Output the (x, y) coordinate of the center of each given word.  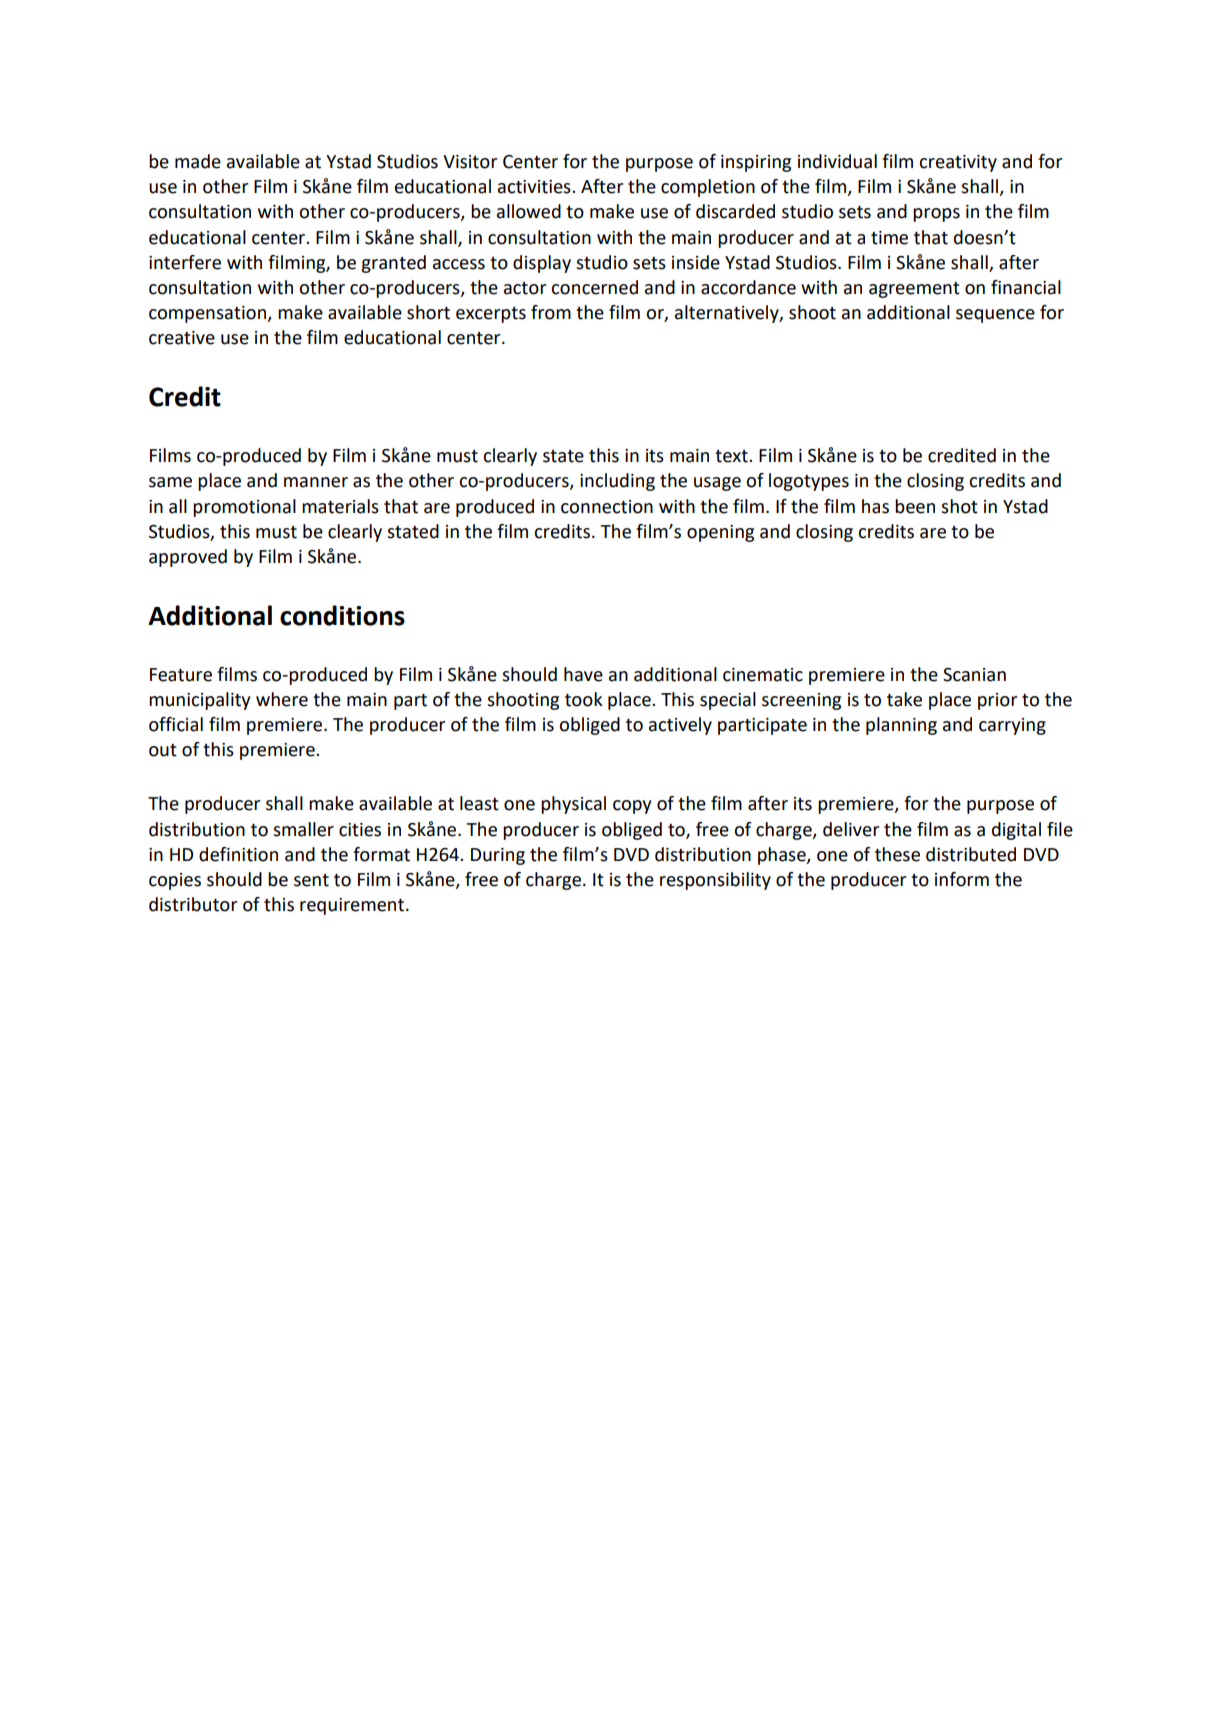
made (198, 161)
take (904, 699)
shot (959, 506)
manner (316, 482)
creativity (958, 163)
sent (311, 880)
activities (535, 187)
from (551, 312)
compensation (208, 314)
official (176, 724)
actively (680, 726)
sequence (995, 316)
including (617, 482)
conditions (342, 615)
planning (901, 726)
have (583, 674)
